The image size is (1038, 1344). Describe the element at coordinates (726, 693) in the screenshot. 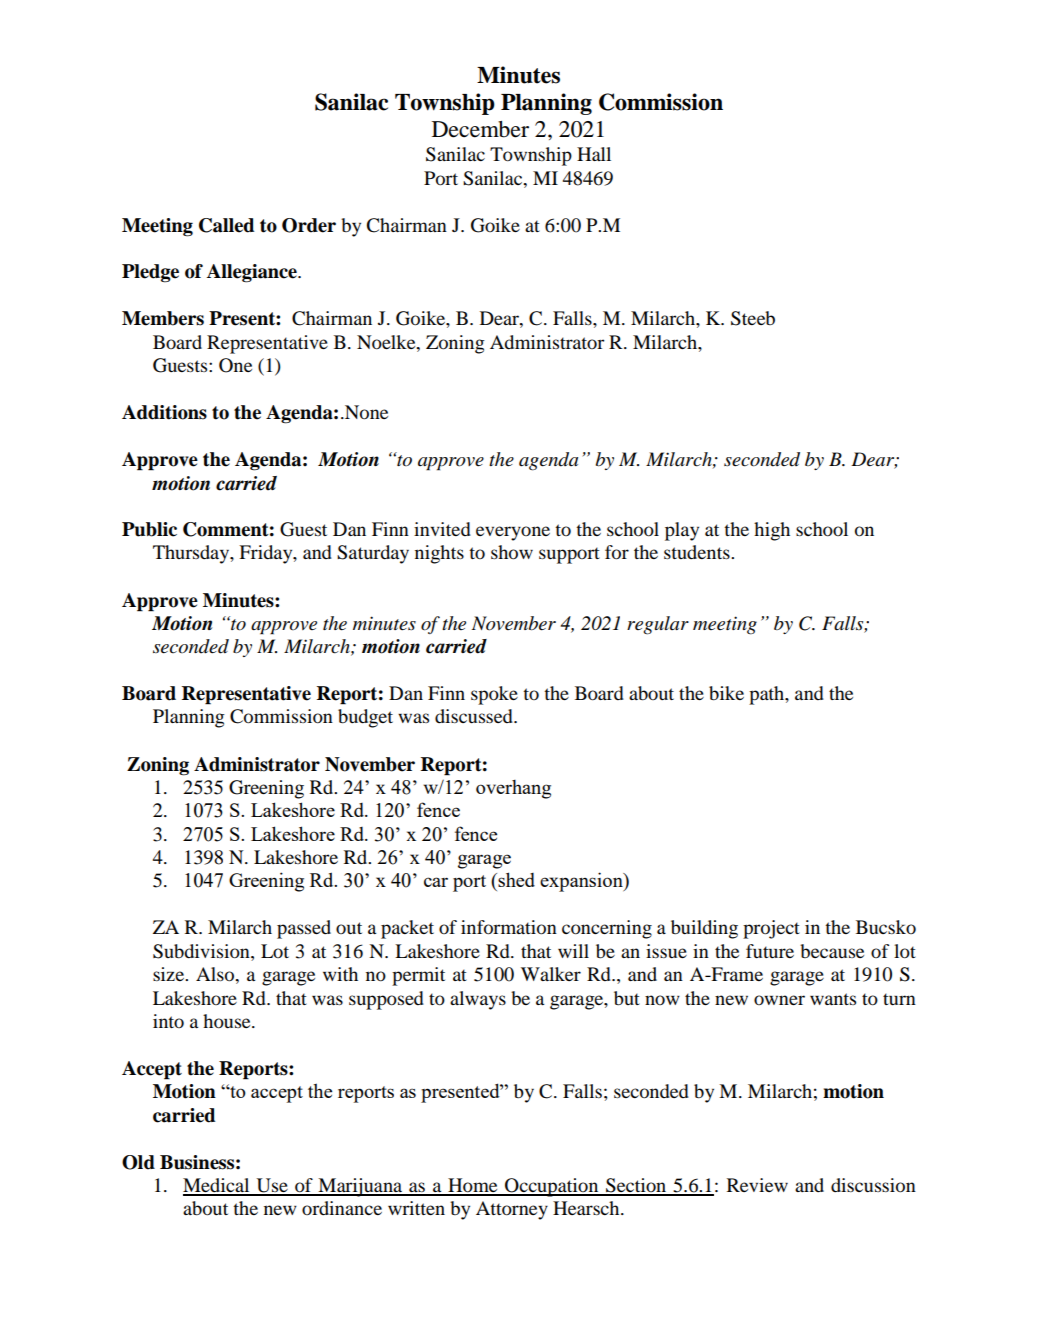

I see `bike` at that location.
